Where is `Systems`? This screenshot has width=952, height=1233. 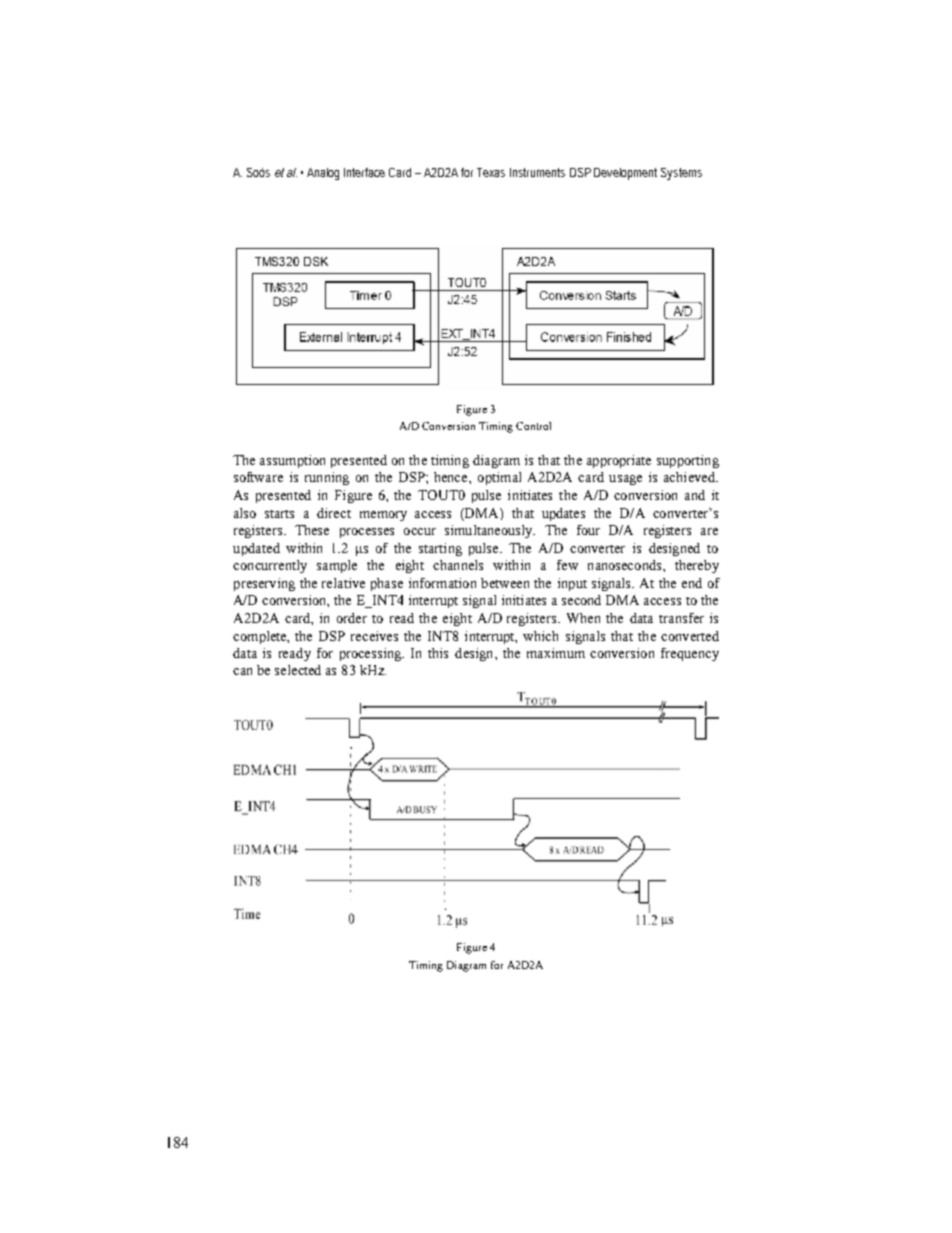 Systems is located at coordinates (681, 174).
